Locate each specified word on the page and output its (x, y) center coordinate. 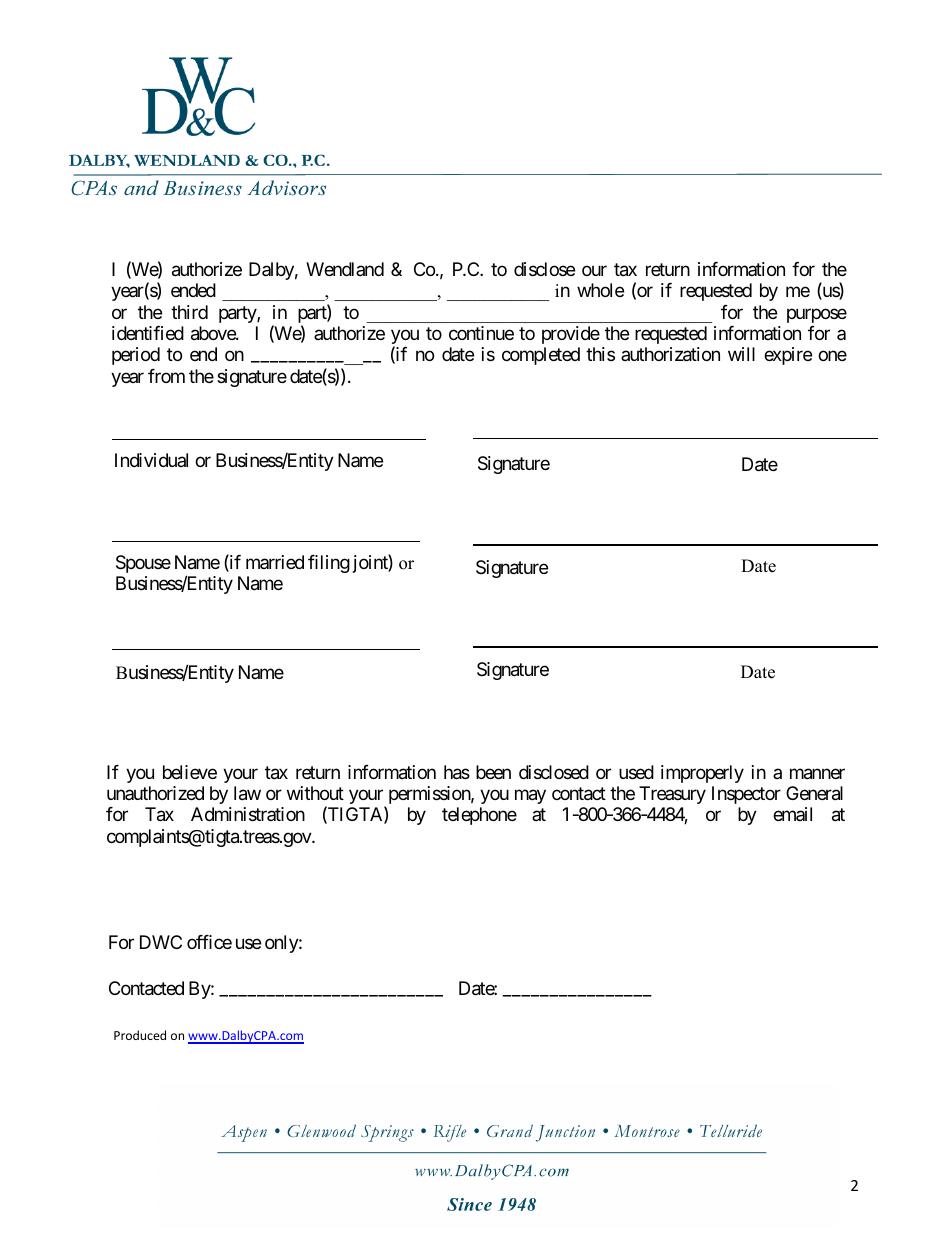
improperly (702, 774)
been (493, 772)
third (189, 312)
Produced (140, 1035)
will (741, 354)
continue (481, 333)
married (275, 562)
